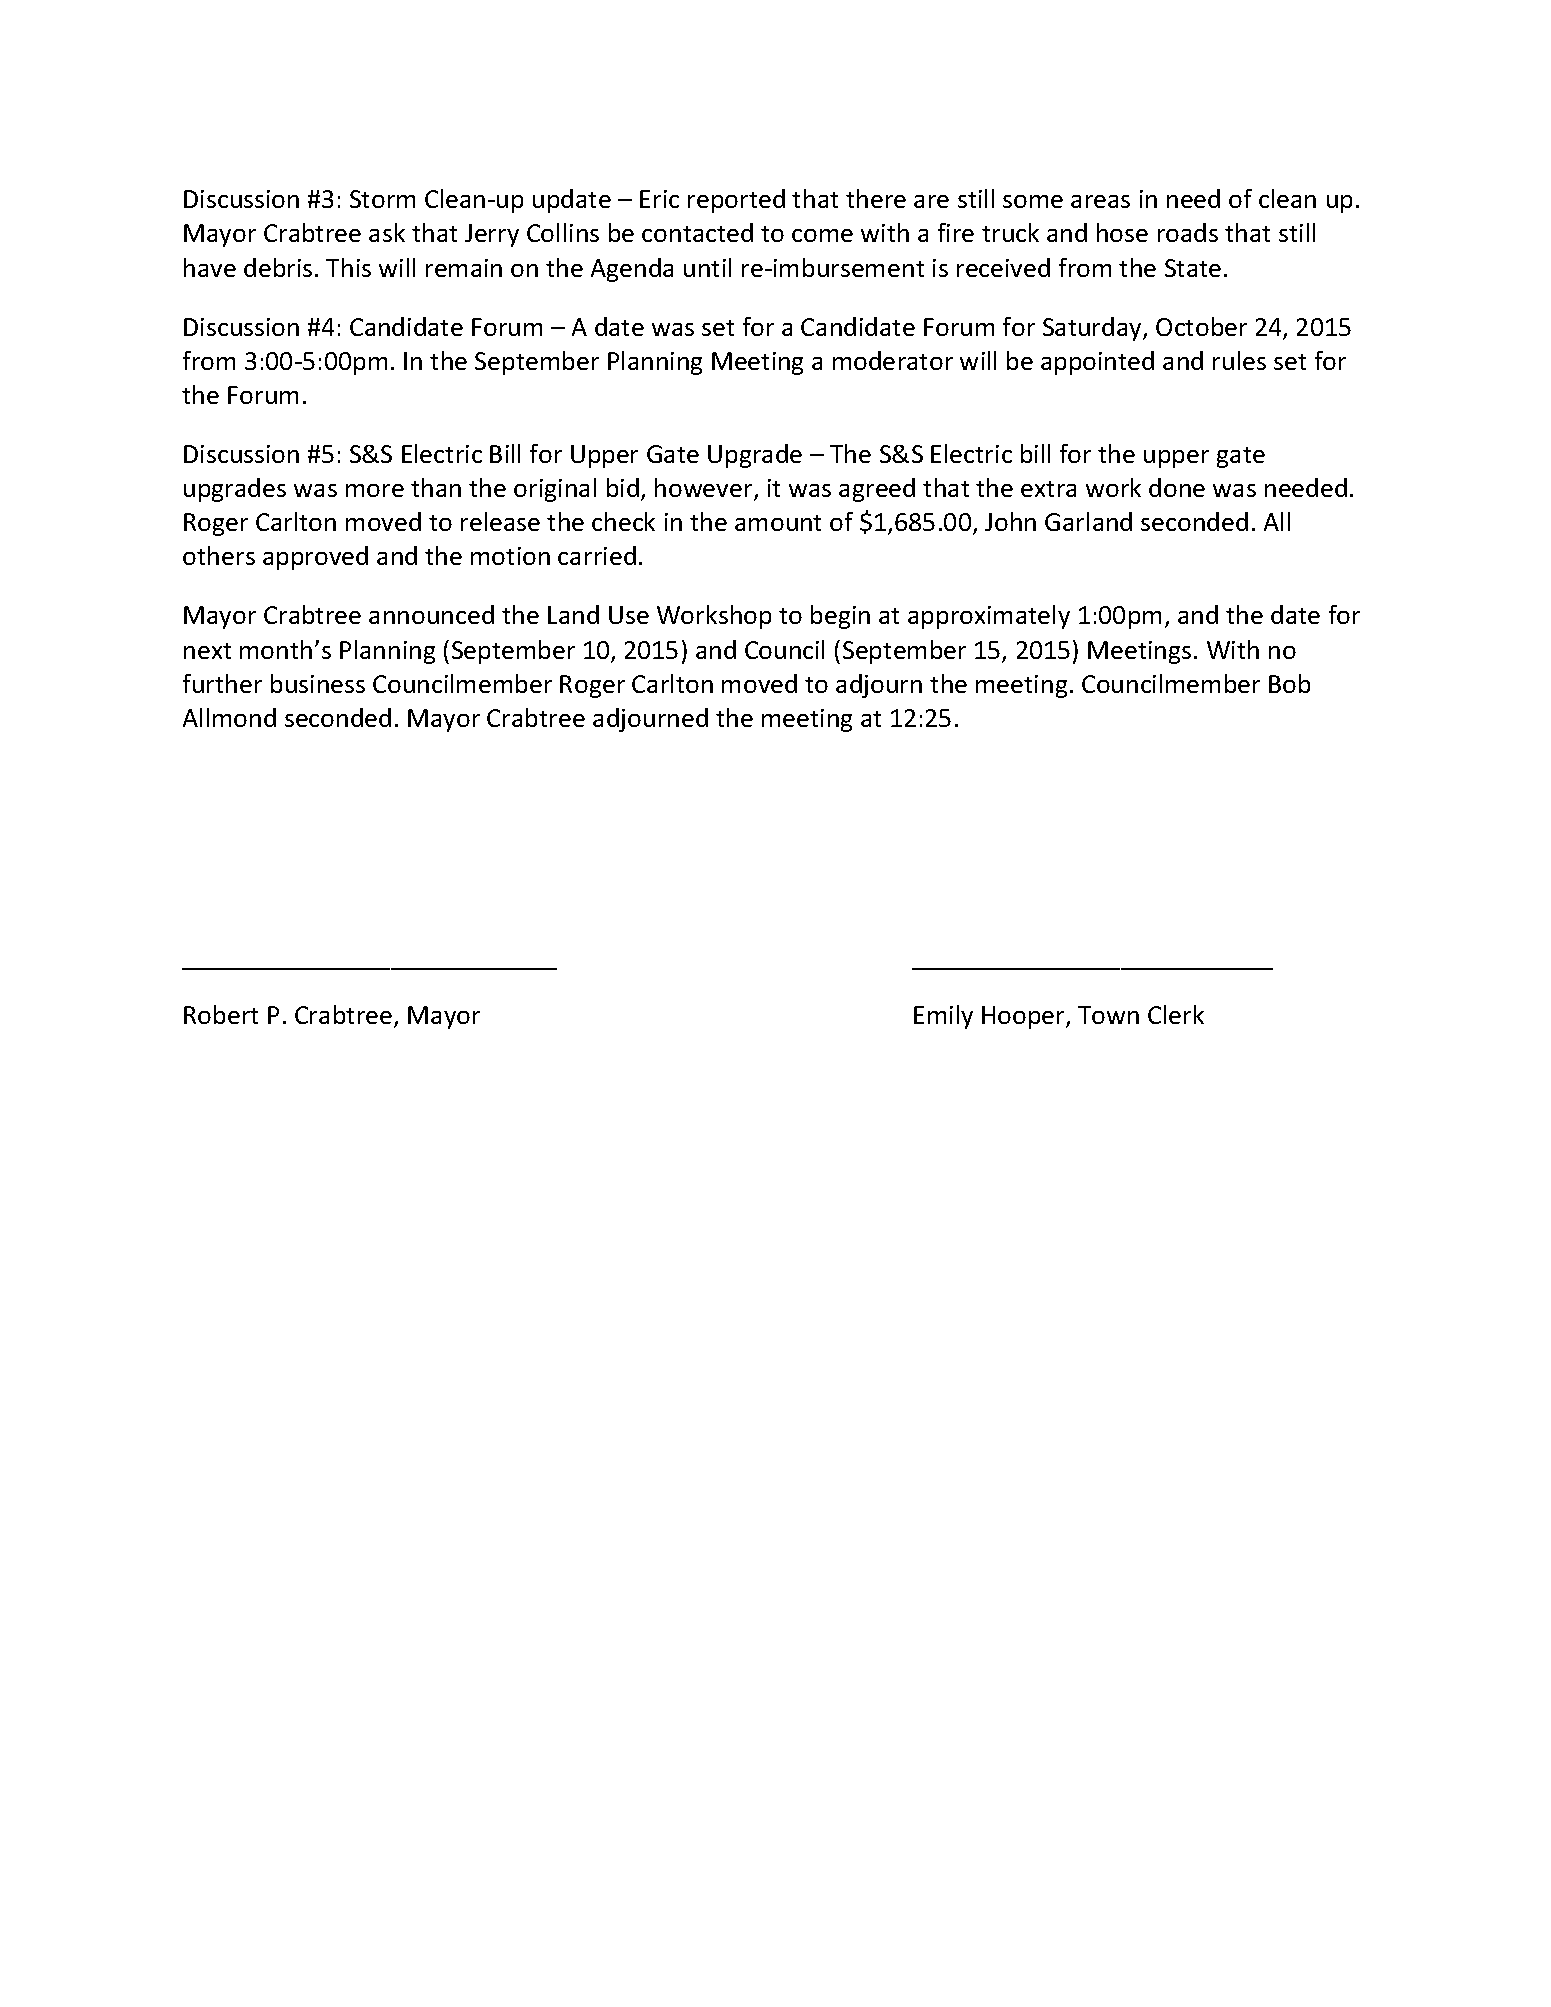  I want to click on more, so click(375, 490).
